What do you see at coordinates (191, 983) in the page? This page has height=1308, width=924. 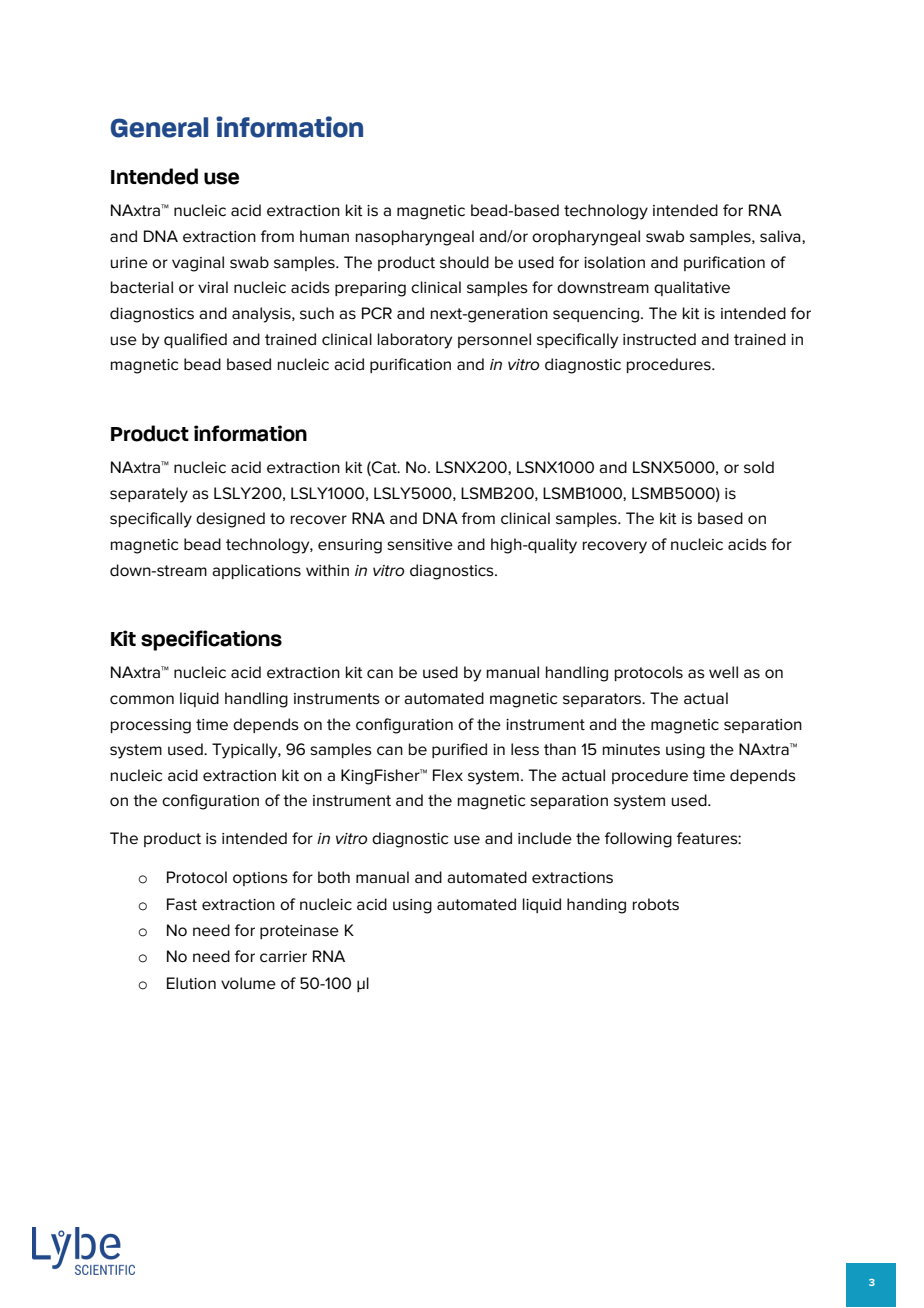 I see `Elution` at bounding box center [191, 983].
